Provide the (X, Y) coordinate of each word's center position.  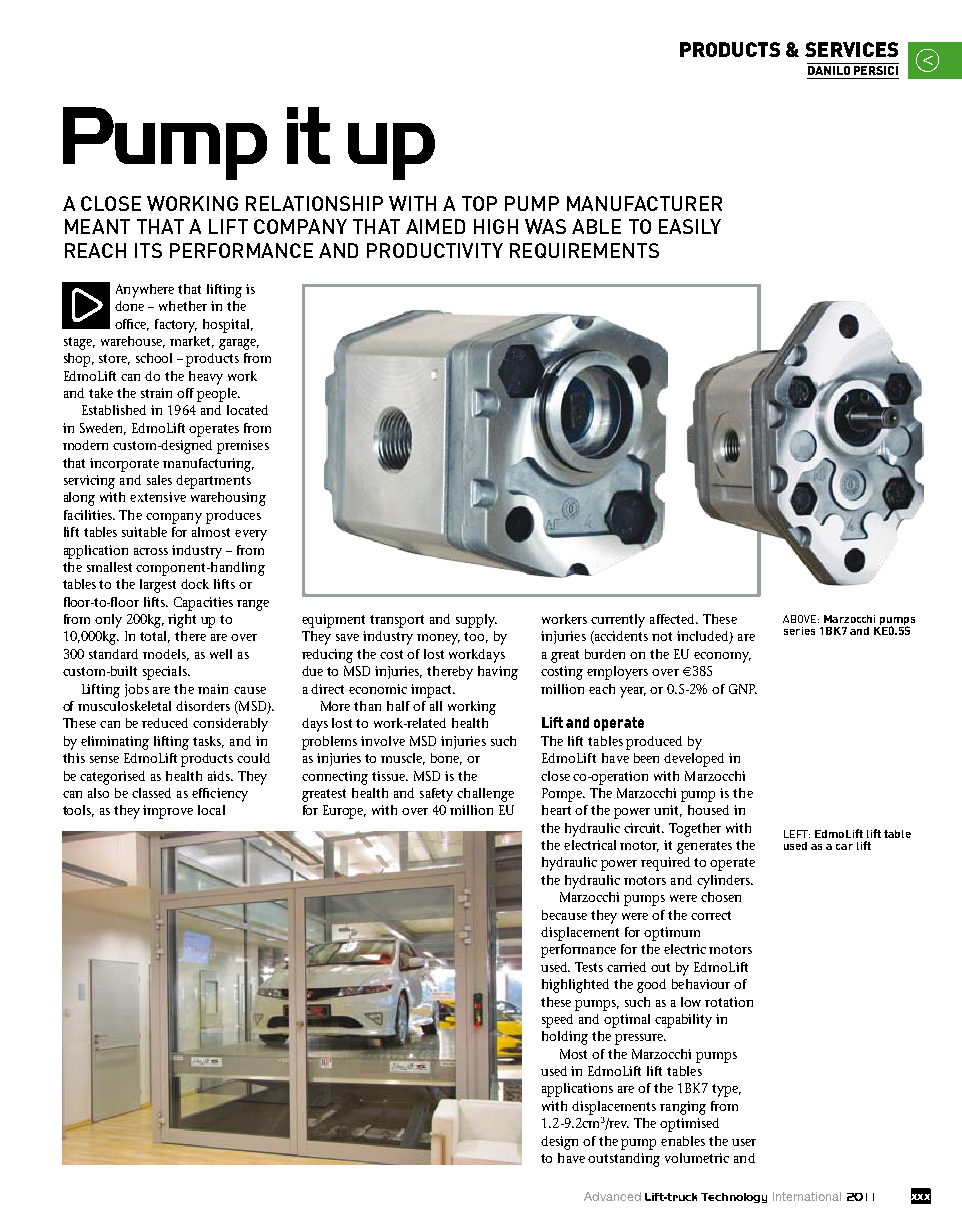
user (744, 1142)
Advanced (612, 1196)
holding (565, 1038)
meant (97, 226)
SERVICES (851, 49)
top (479, 203)
